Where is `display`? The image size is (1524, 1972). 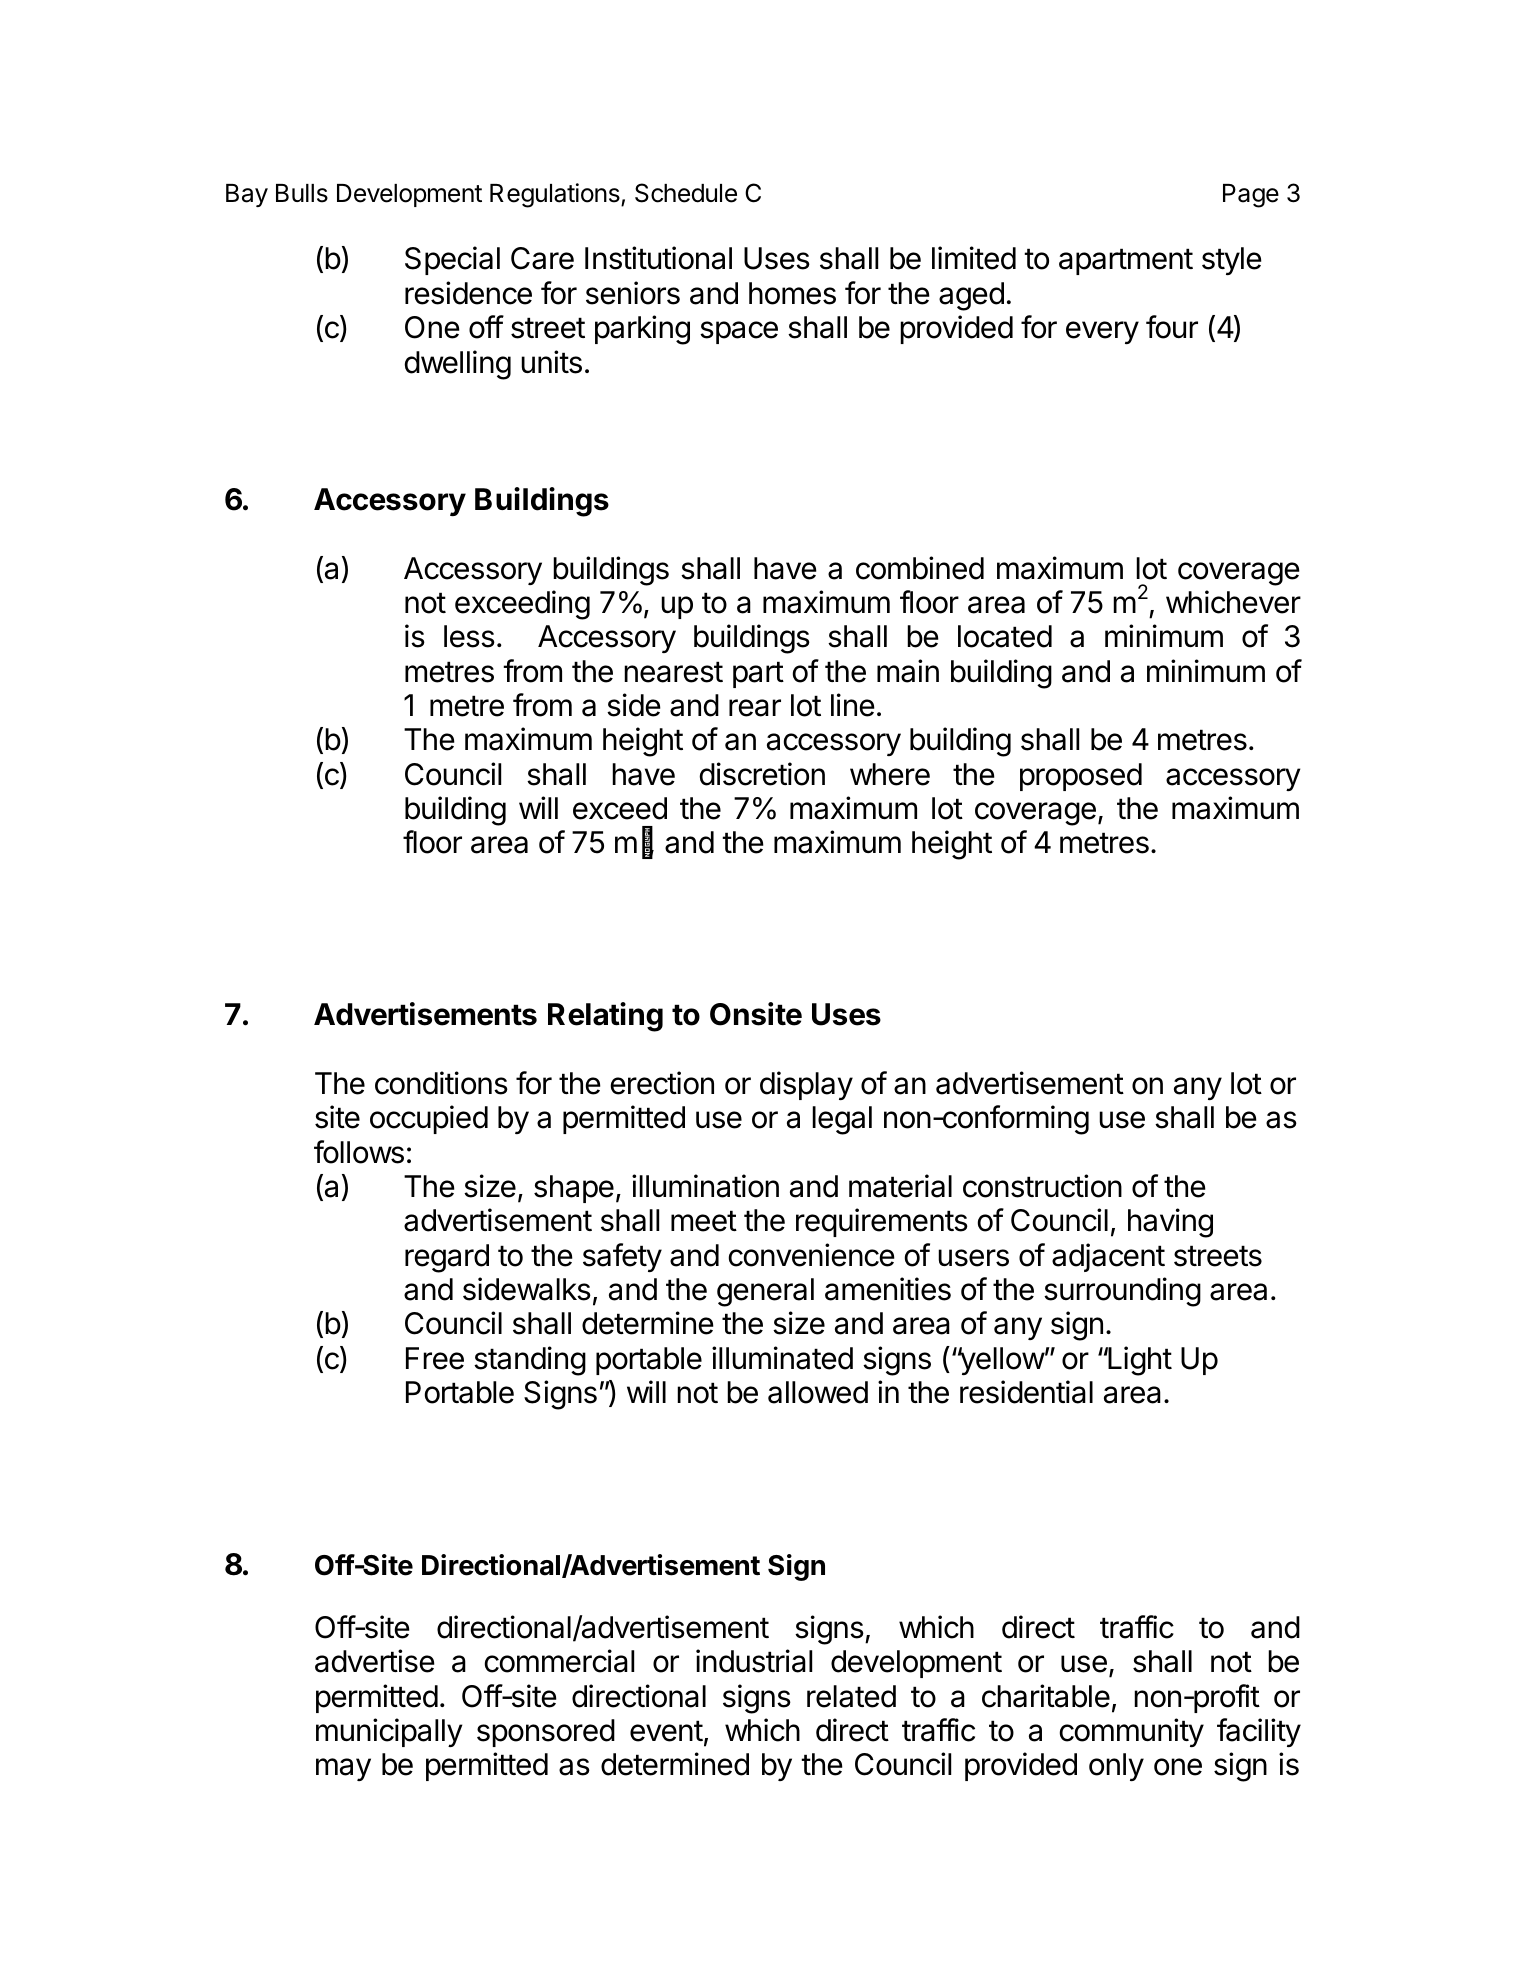 display is located at coordinates (806, 1085).
